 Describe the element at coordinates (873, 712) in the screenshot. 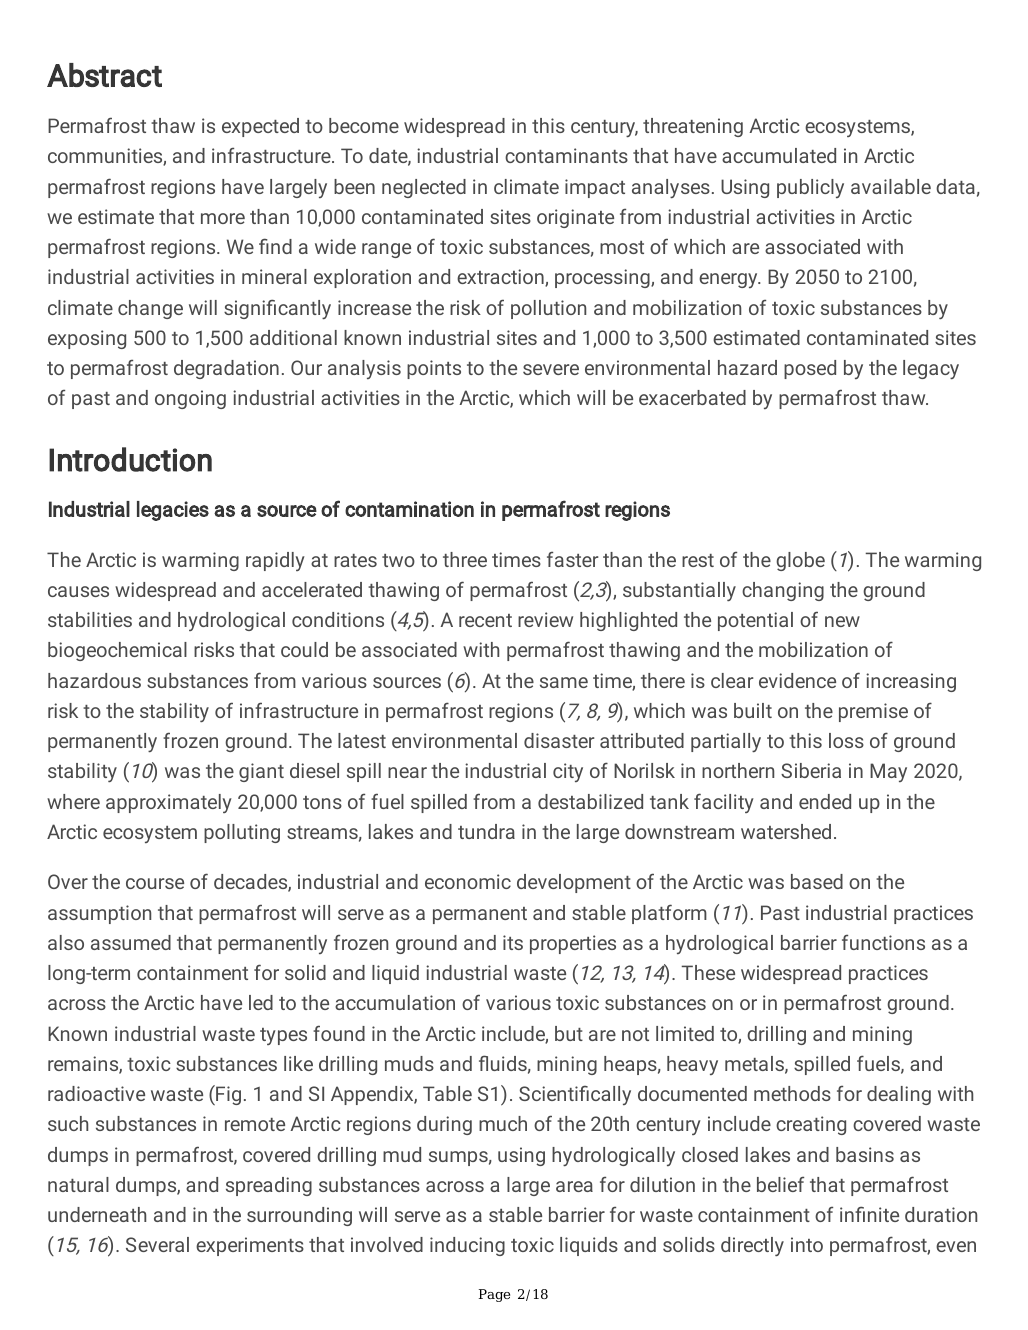

I see `premise` at that location.
